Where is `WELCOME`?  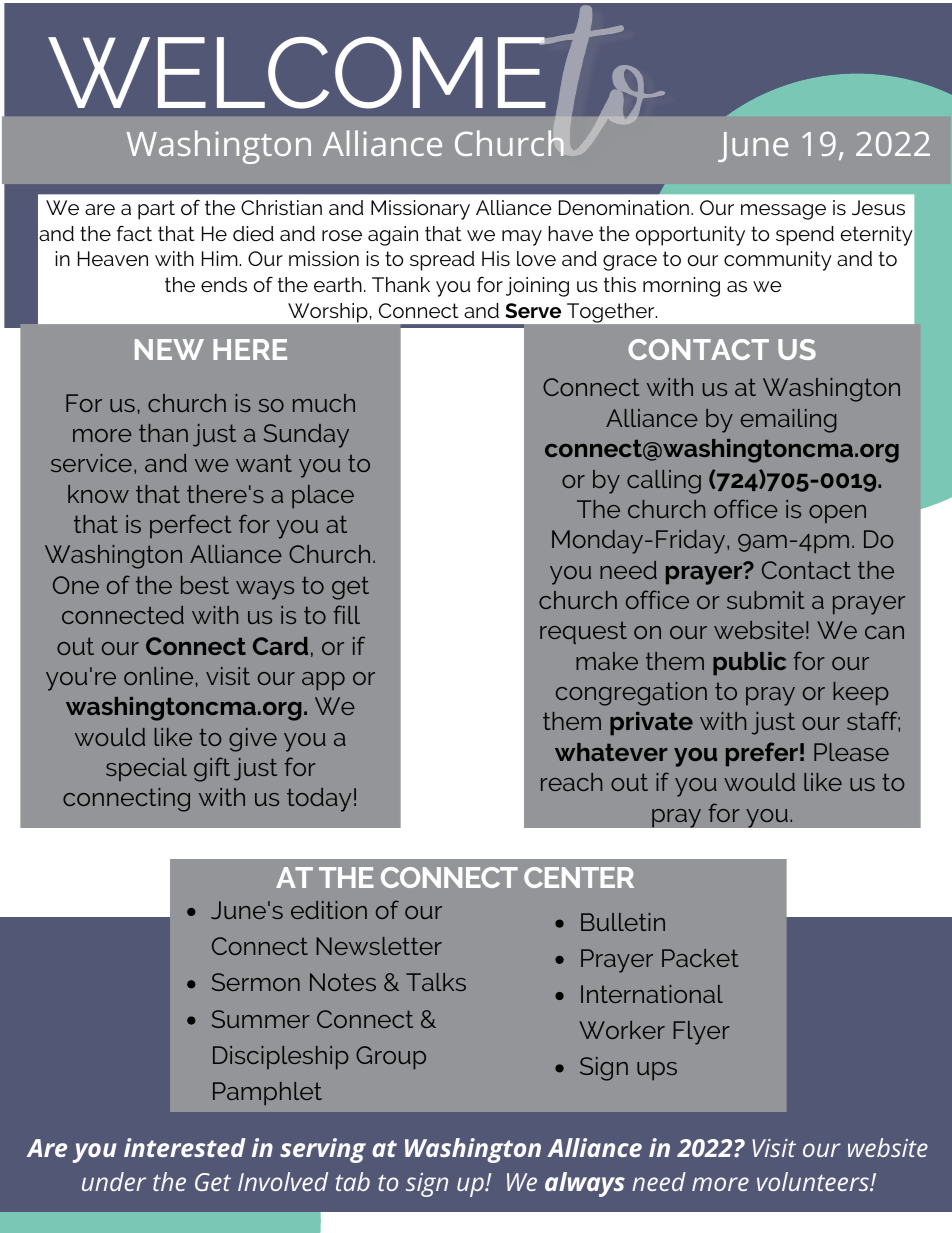
WELCOME is located at coordinates (298, 72).
